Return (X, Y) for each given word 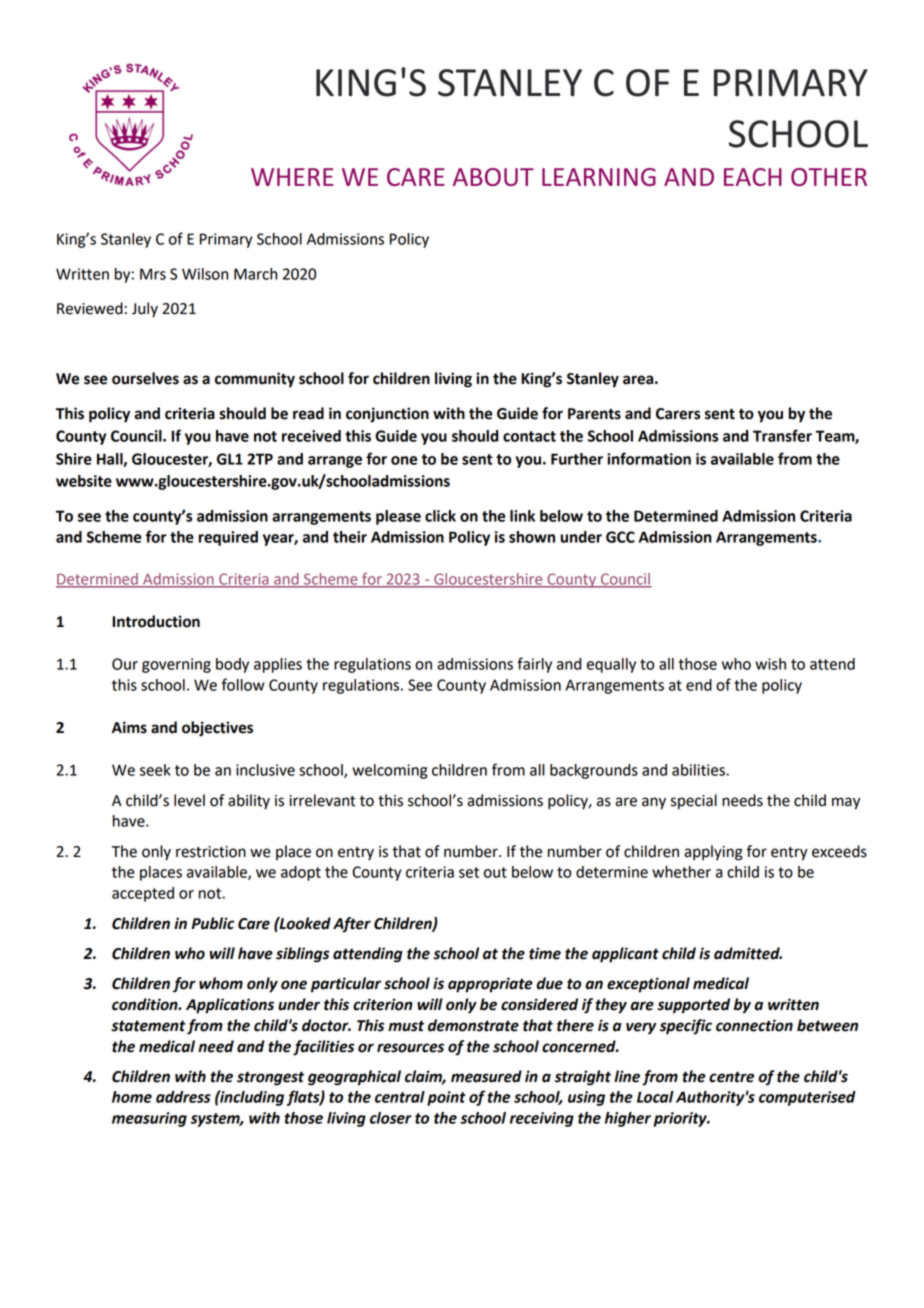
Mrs (153, 274)
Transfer (782, 435)
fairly (534, 665)
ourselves (145, 378)
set (469, 872)
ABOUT (493, 177)
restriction (211, 852)
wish (770, 664)
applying (713, 853)
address (183, 1097)
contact (529, 436)
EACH (753, 177)
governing (176, 665)
